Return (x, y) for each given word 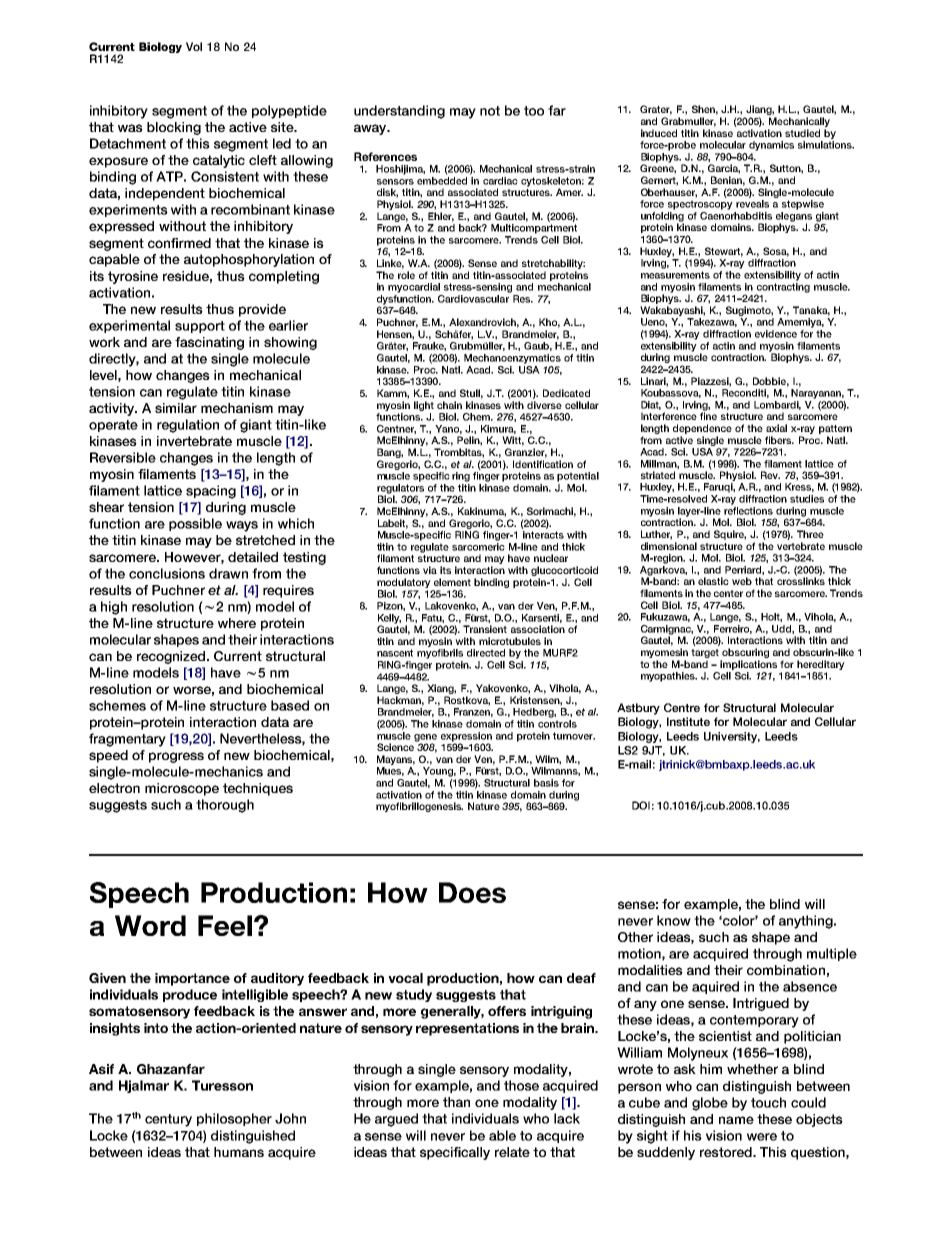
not (490, 111)
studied (802, 133)
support (200, 327)
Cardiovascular (473, 299)
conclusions (167, 573)
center (728, 593)
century (168, 1120)
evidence (776, 334)
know (674, 920)
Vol (194, 46)
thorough (225, 806)
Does (472, 892)
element (452, 582)
